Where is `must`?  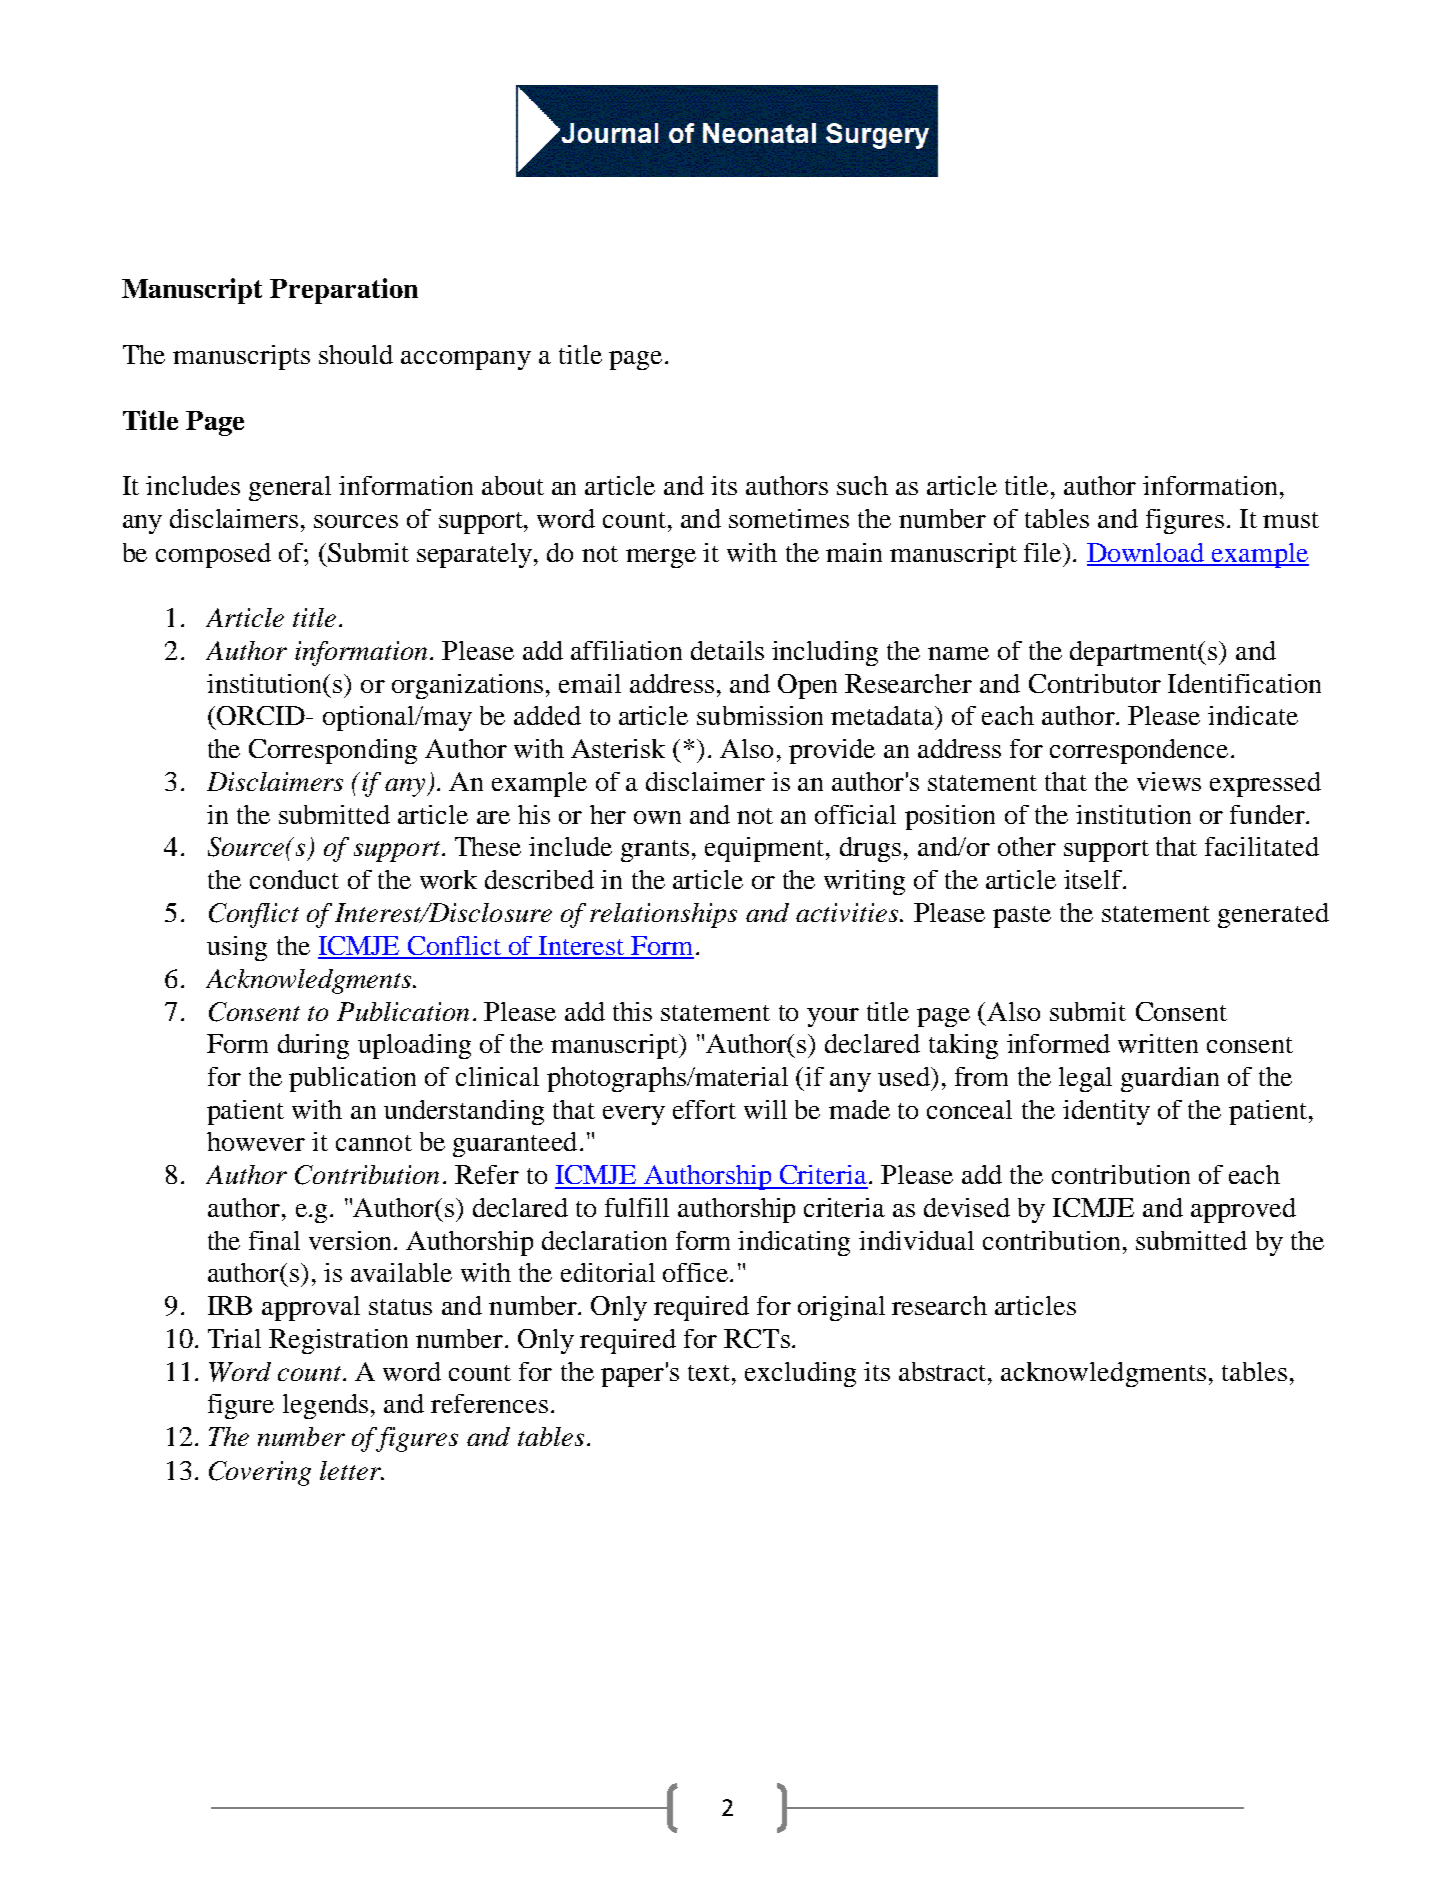
must is located at coordinates (1291, 520).
